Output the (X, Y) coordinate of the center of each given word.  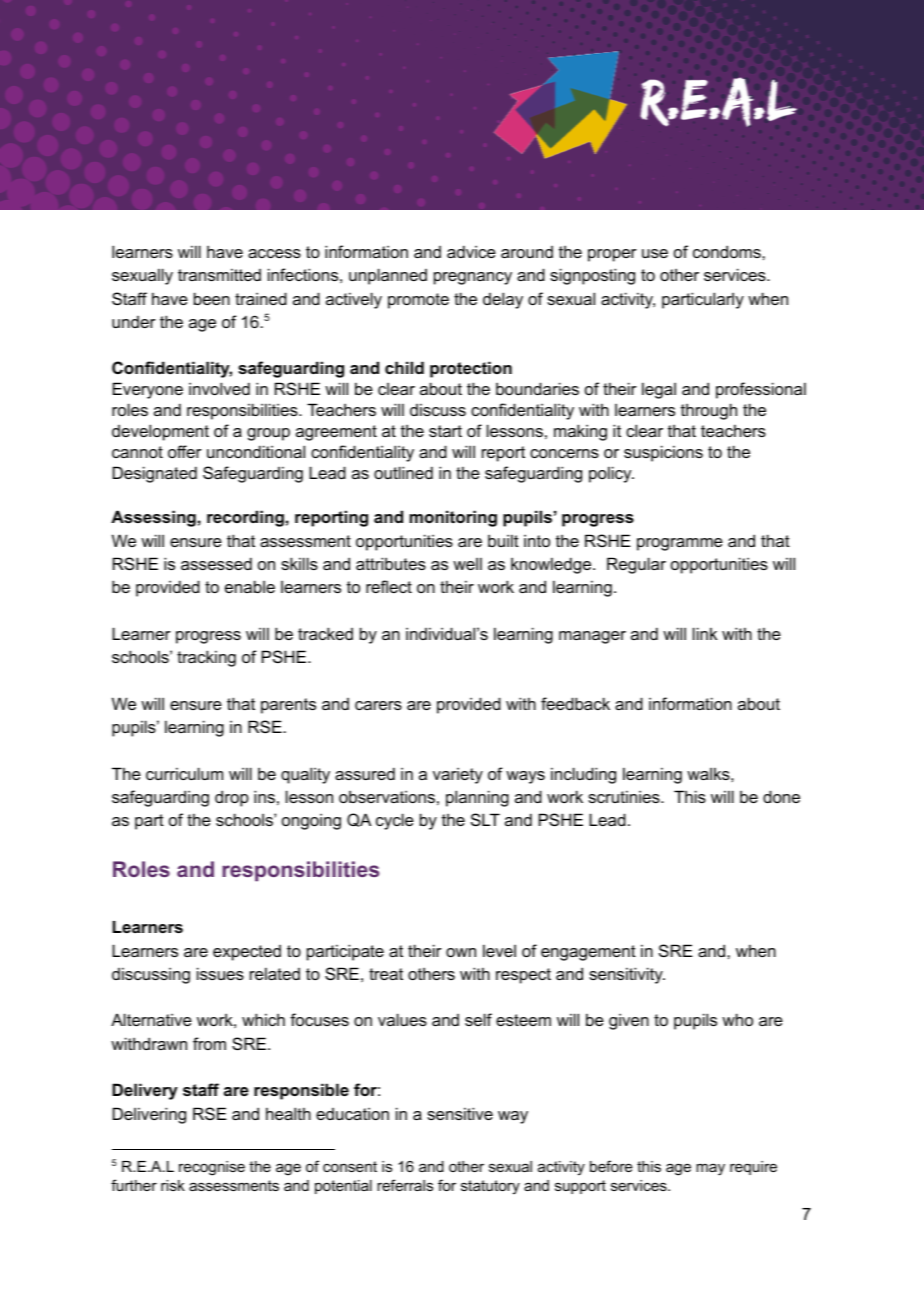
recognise (212, 1168)
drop (232, 798)
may (710, 1169)
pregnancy (473, 278)
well (467, 563)
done (781, 796)
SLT (485, 819)
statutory (490, 1187)
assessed (216, 563)
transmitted (219, 274)
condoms (728, 251)
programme (680, 544)
